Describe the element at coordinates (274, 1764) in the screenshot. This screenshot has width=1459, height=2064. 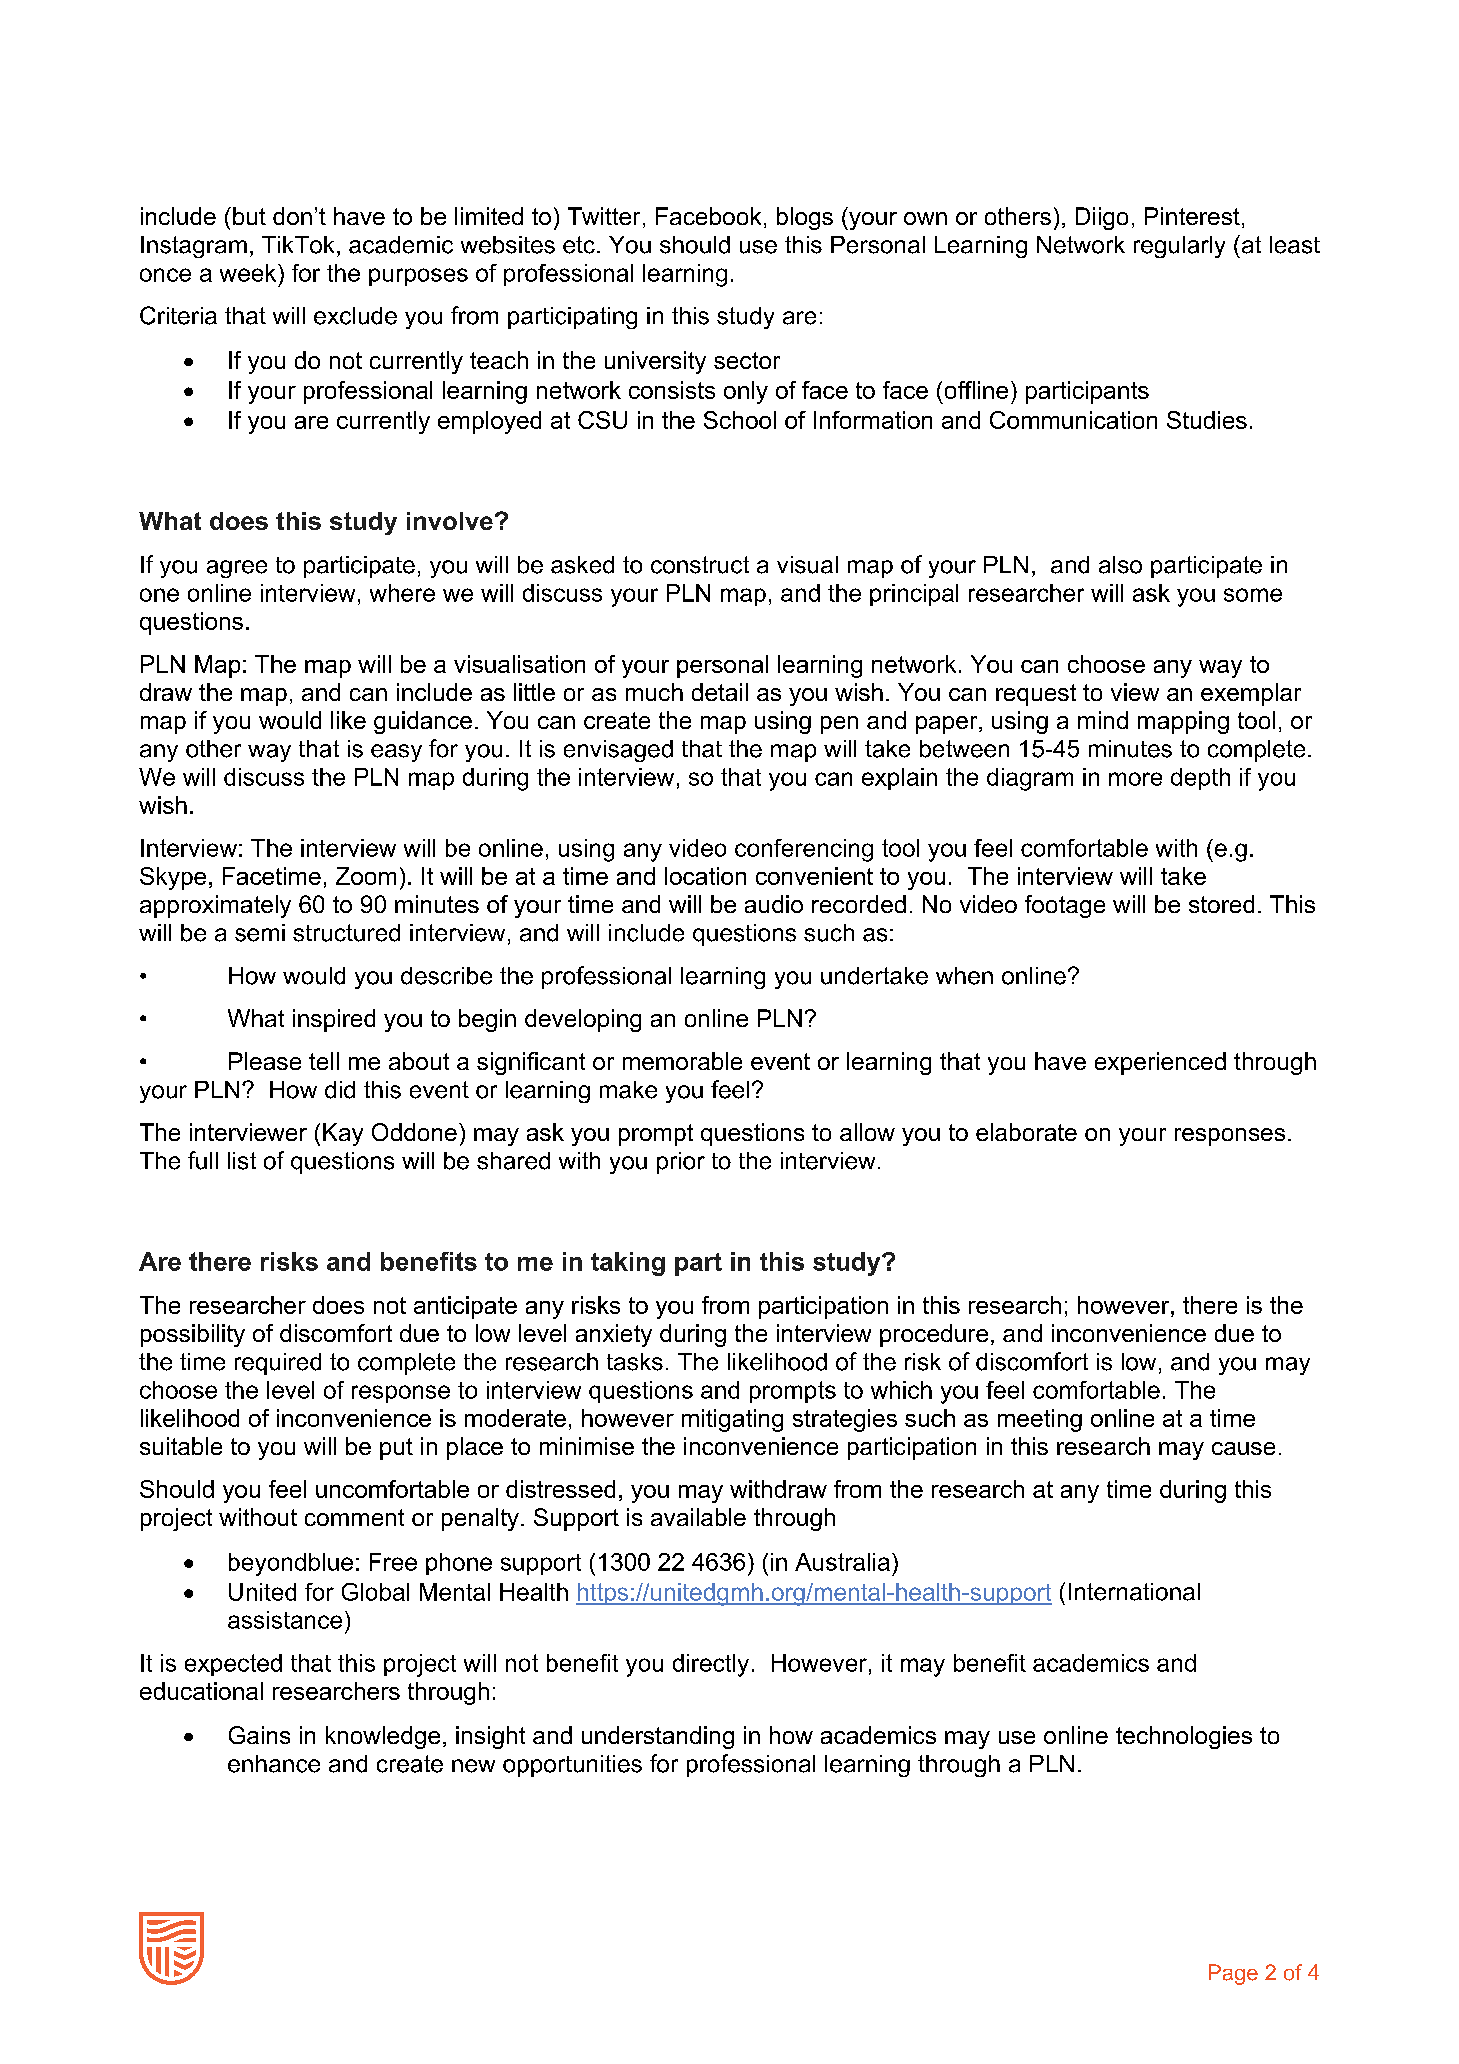
I see `enhance` at that location.
